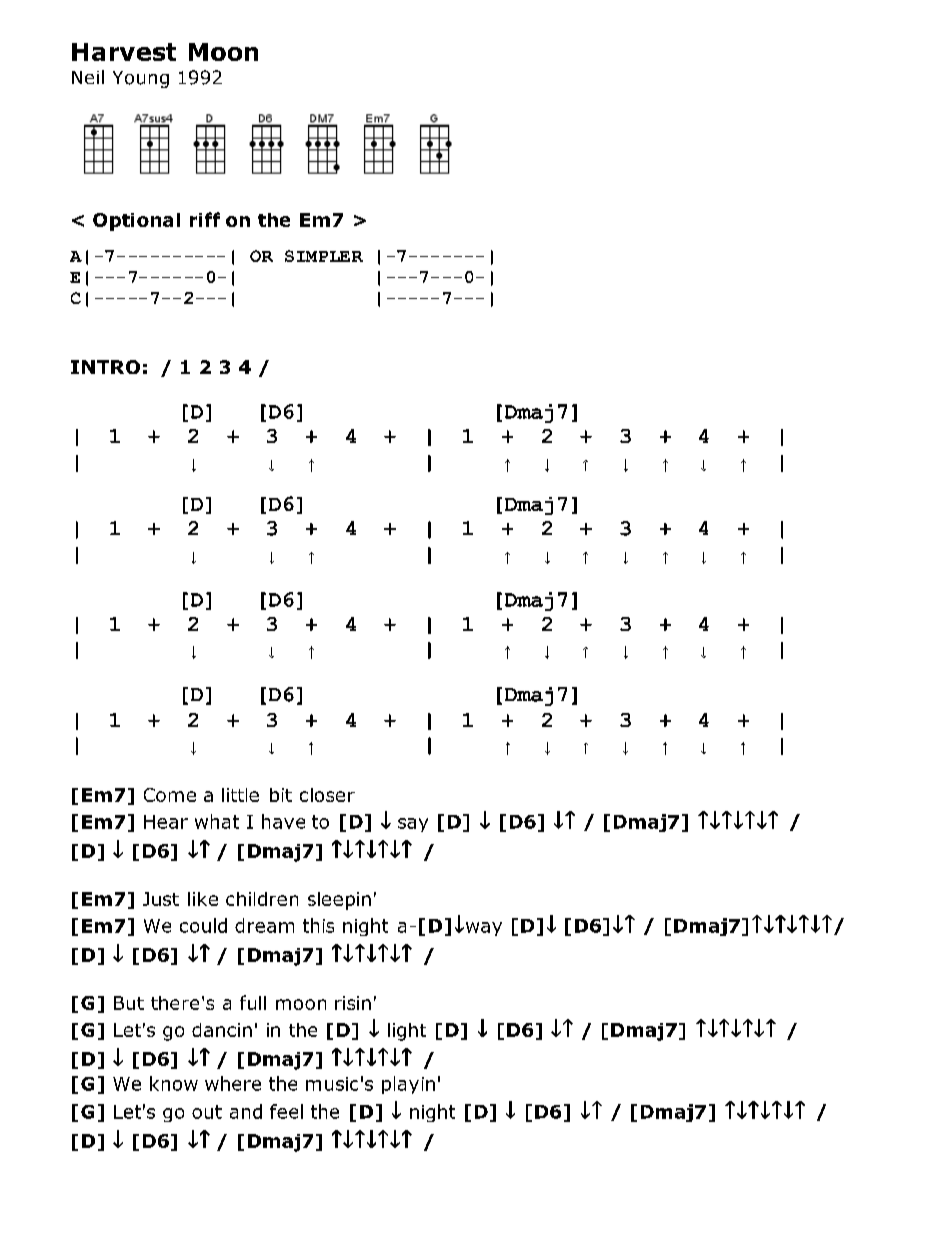 The height and width of the screenshot is (1233, 952). I want to click on riff, so click(205, 219).
